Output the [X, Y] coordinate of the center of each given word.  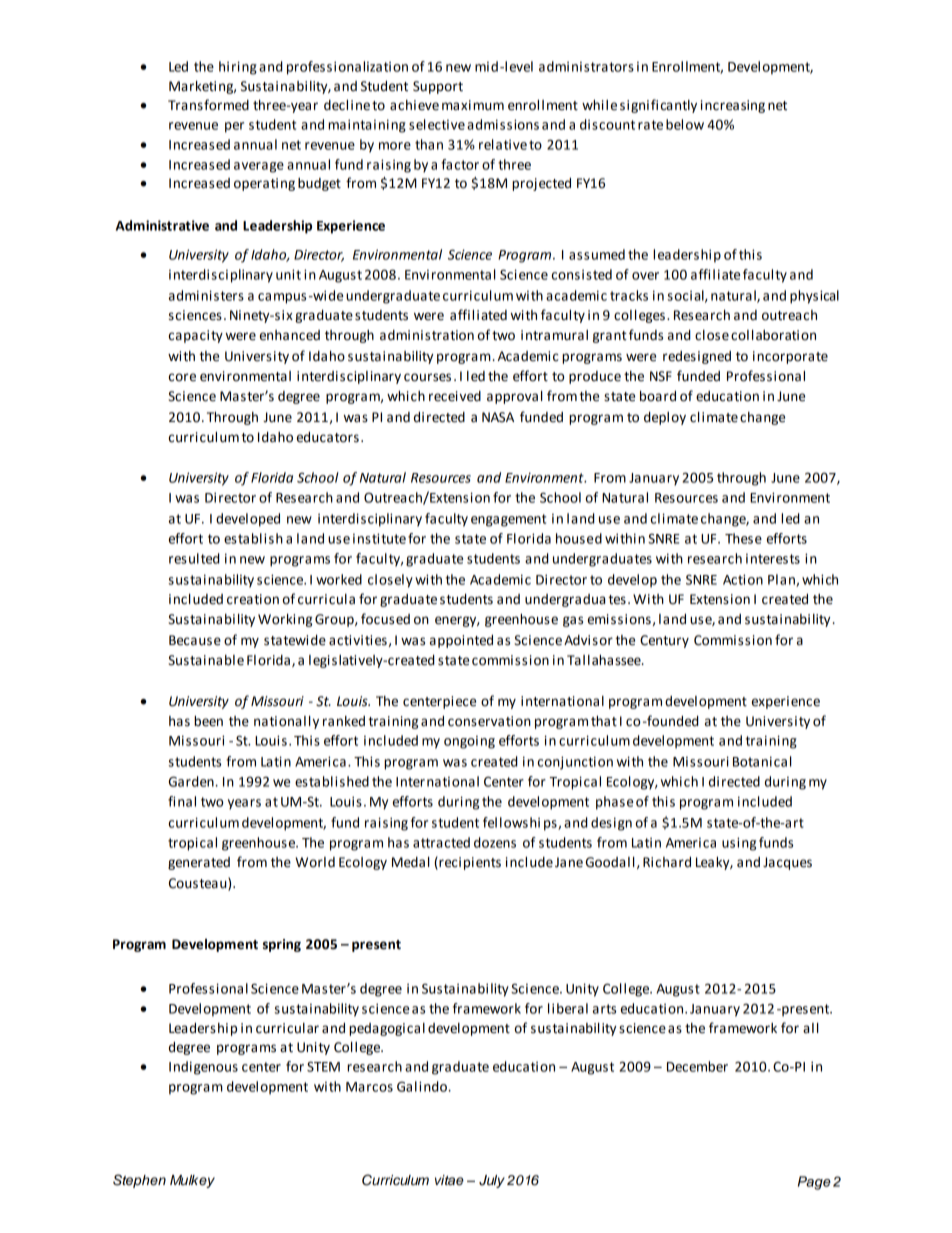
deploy [665, 418]
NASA [498, 417]
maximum [473, 105]
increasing [733, 106]
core [182, 377]
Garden [192, 781]
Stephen [139, 1181]
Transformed [208, 105]
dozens [495, 842]
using [739, 844]
